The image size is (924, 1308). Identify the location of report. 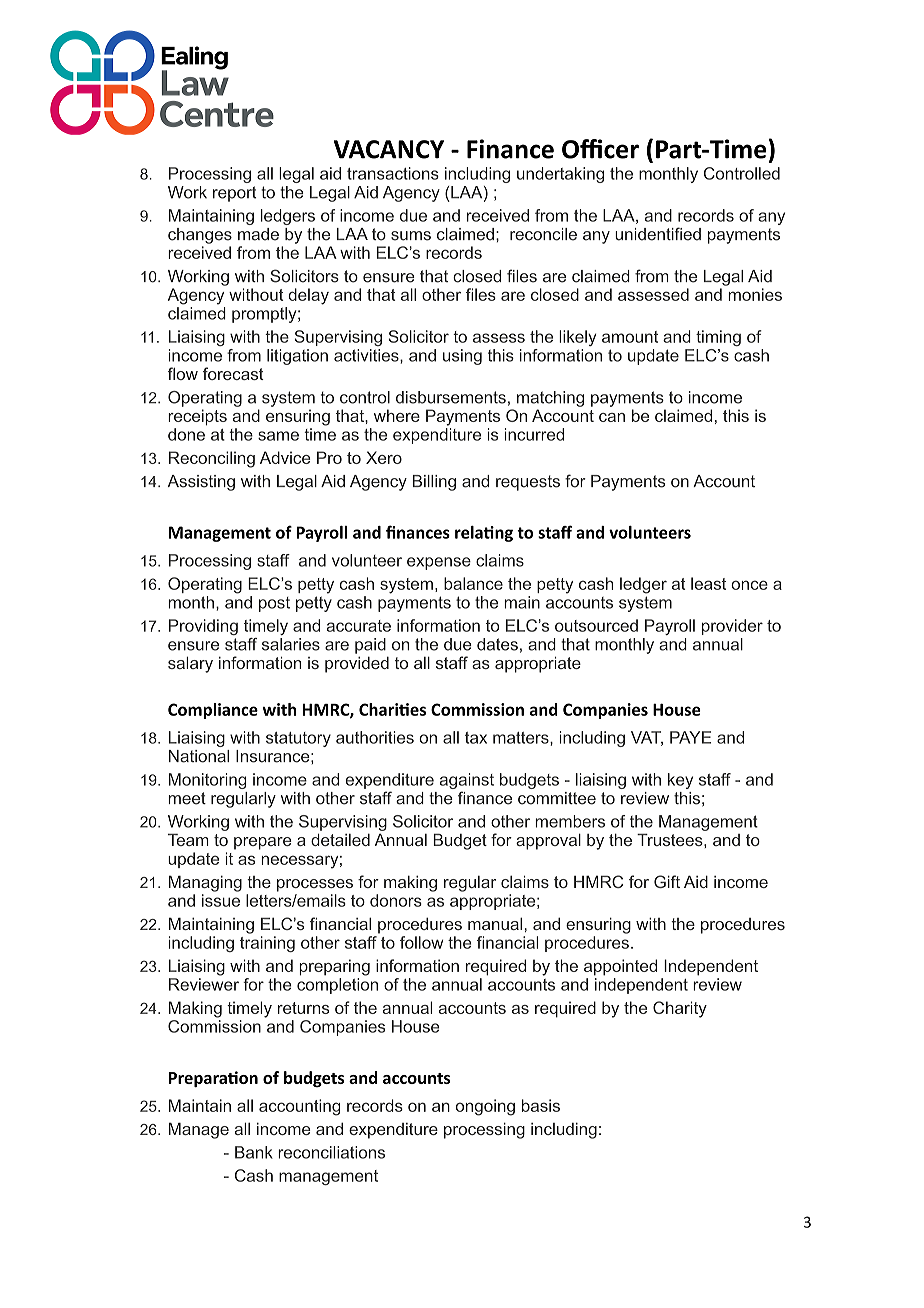
(235, 194).
